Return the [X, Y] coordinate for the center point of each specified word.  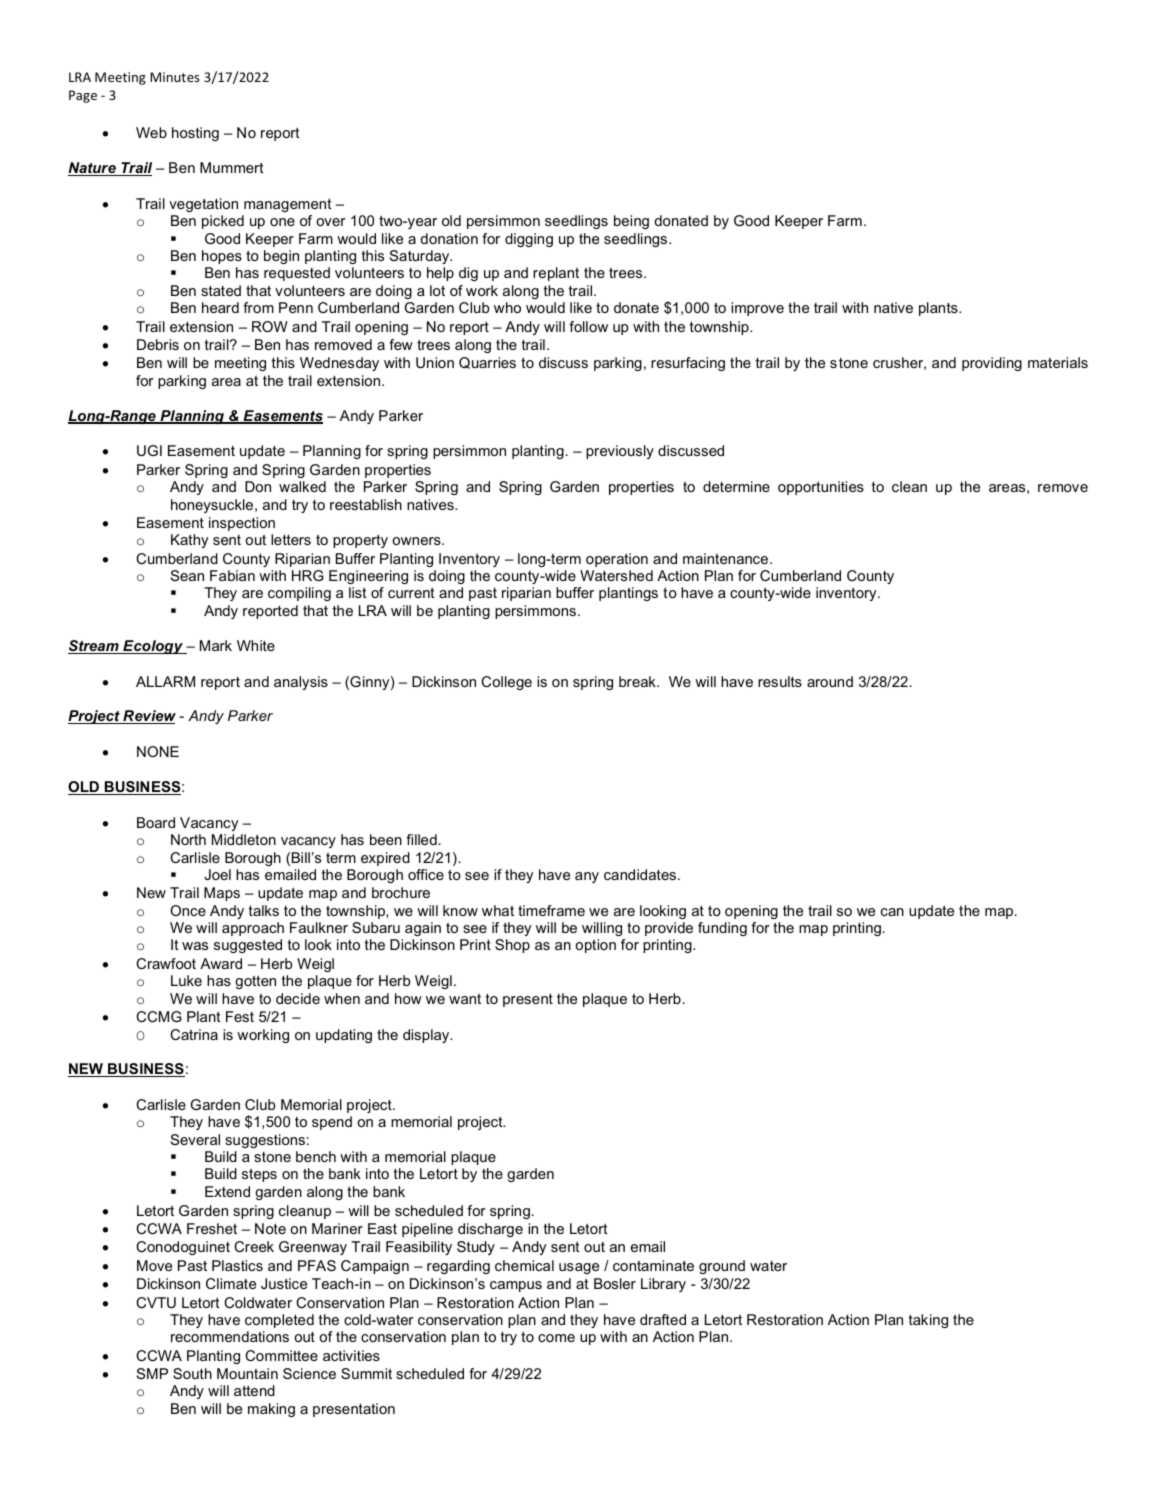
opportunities [821, 488]
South [192, 1373]
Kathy [189, 541]
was [195, 946]
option [595, 946]
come [556, 1338]
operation [617, 560]
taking [928, 1321]
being [631, 222]
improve [757, 309]
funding [722, 929]
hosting [195, 134]
